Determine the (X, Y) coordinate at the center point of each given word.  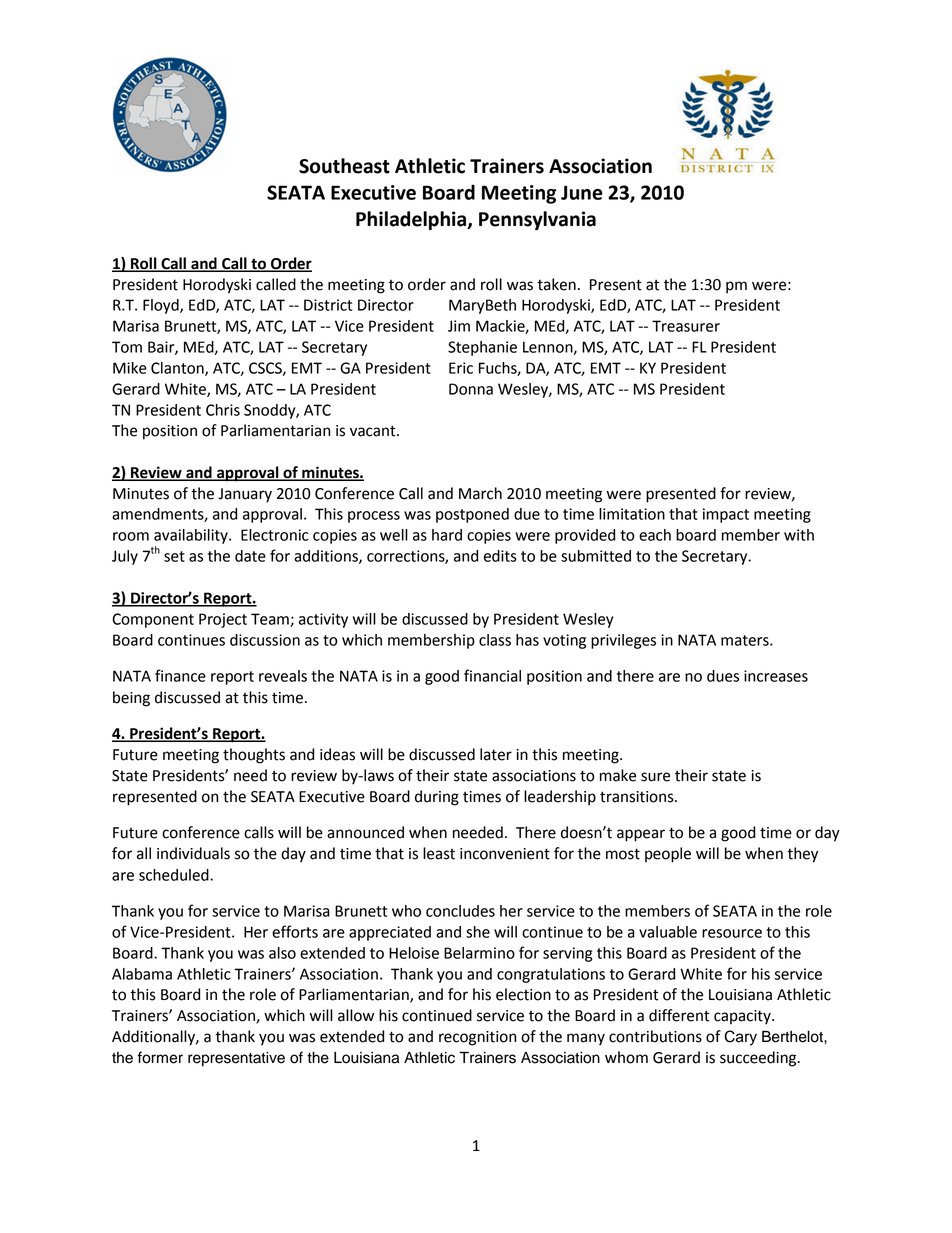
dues (723, 676)
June (582, 192)
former (160, 1057)
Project (223, 620)
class (495, 640)
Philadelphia (412, 220)
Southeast (344, 166)
